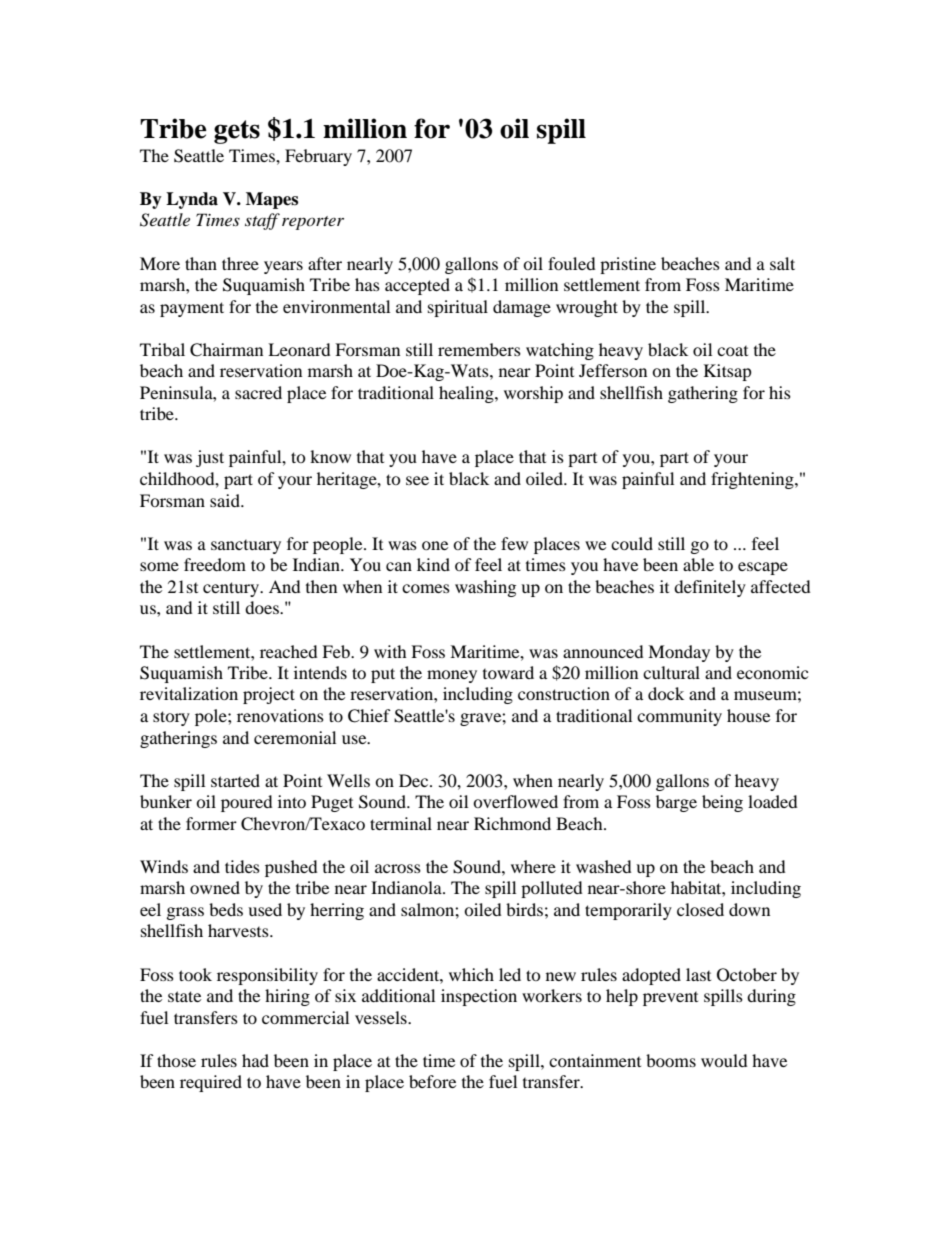  Describe the element at coordinates (432, 1081) in the screenshot. I see `before` at that location.
